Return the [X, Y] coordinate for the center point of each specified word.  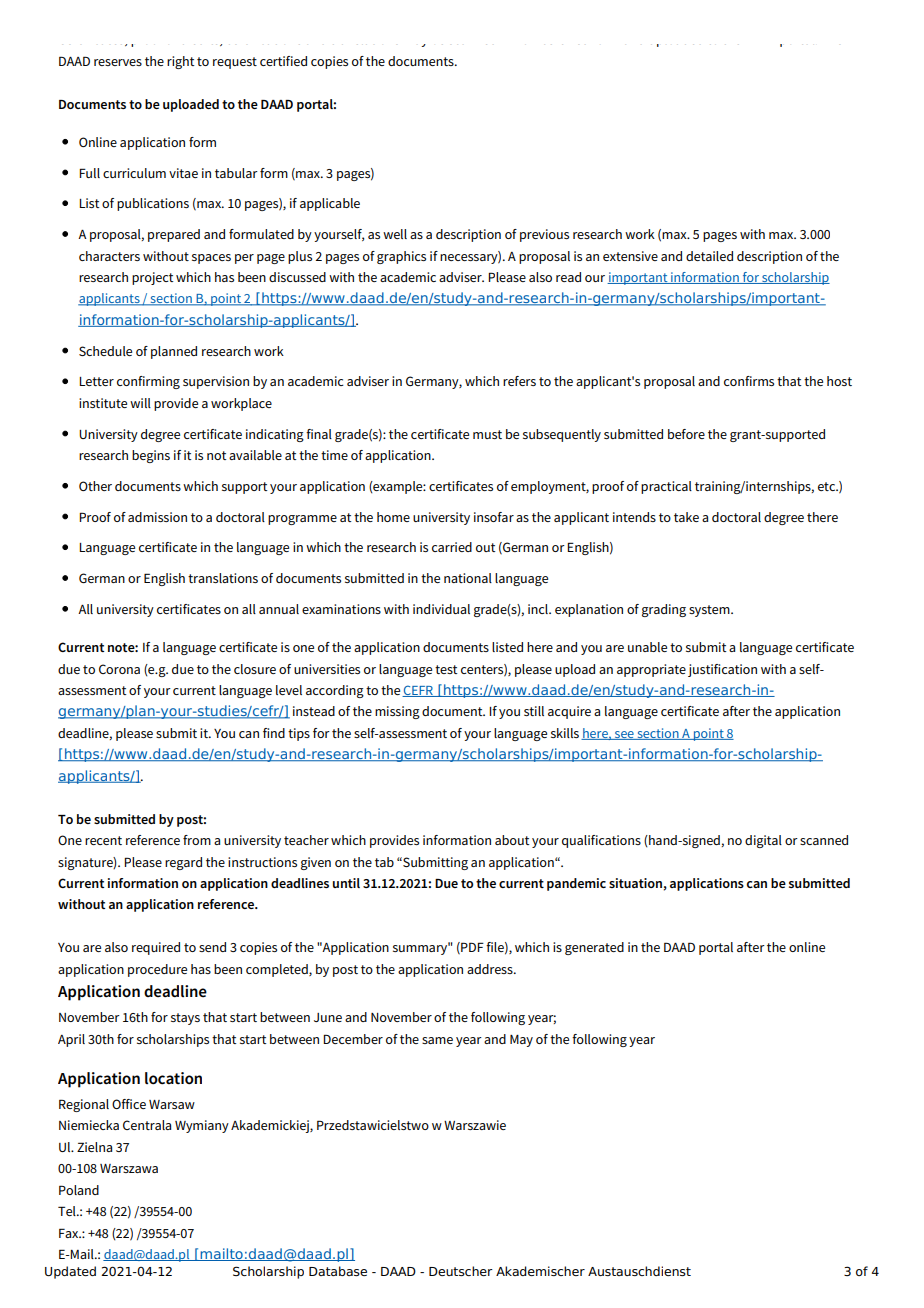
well [395, 234]
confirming [148, 382]
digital [763, 841]
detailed [709, 256]
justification [722, 670]
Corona [119, 669]
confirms [749, 381]
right [180, 62]
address [491, 969]
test [446, 669]
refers [519, 381]
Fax [70, 1233]
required [156, 948]
